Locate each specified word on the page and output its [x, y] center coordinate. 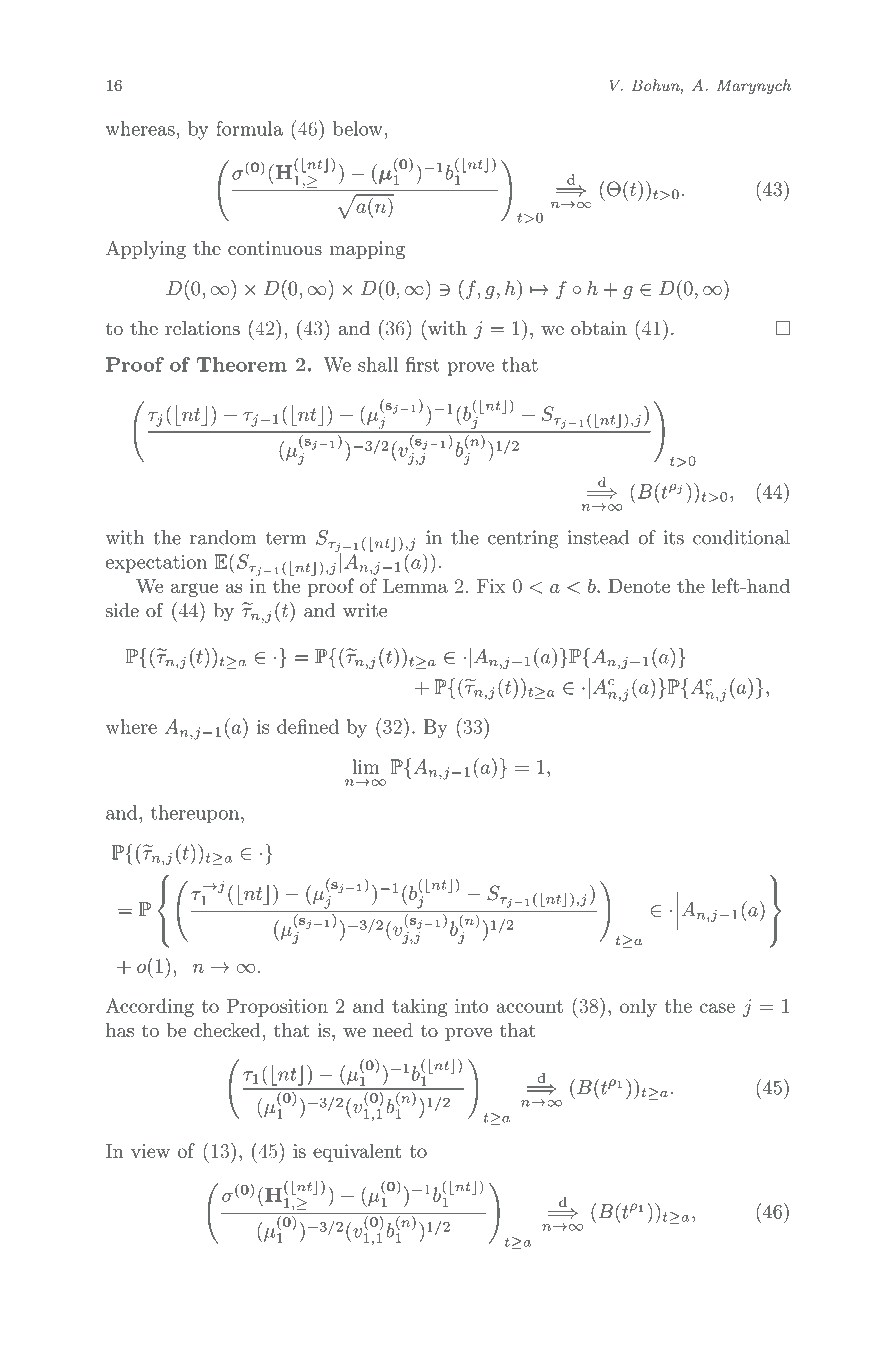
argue [194, 590]
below [359, 128]
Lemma [415, 586]
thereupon [196, 814]
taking [420, 1007]
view [150, 1151]
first [422, 364]
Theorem [242, 364]
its [673, 537]
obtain [599, 328]
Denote [639, 586]
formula [249, 128]
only [638, 1007]
